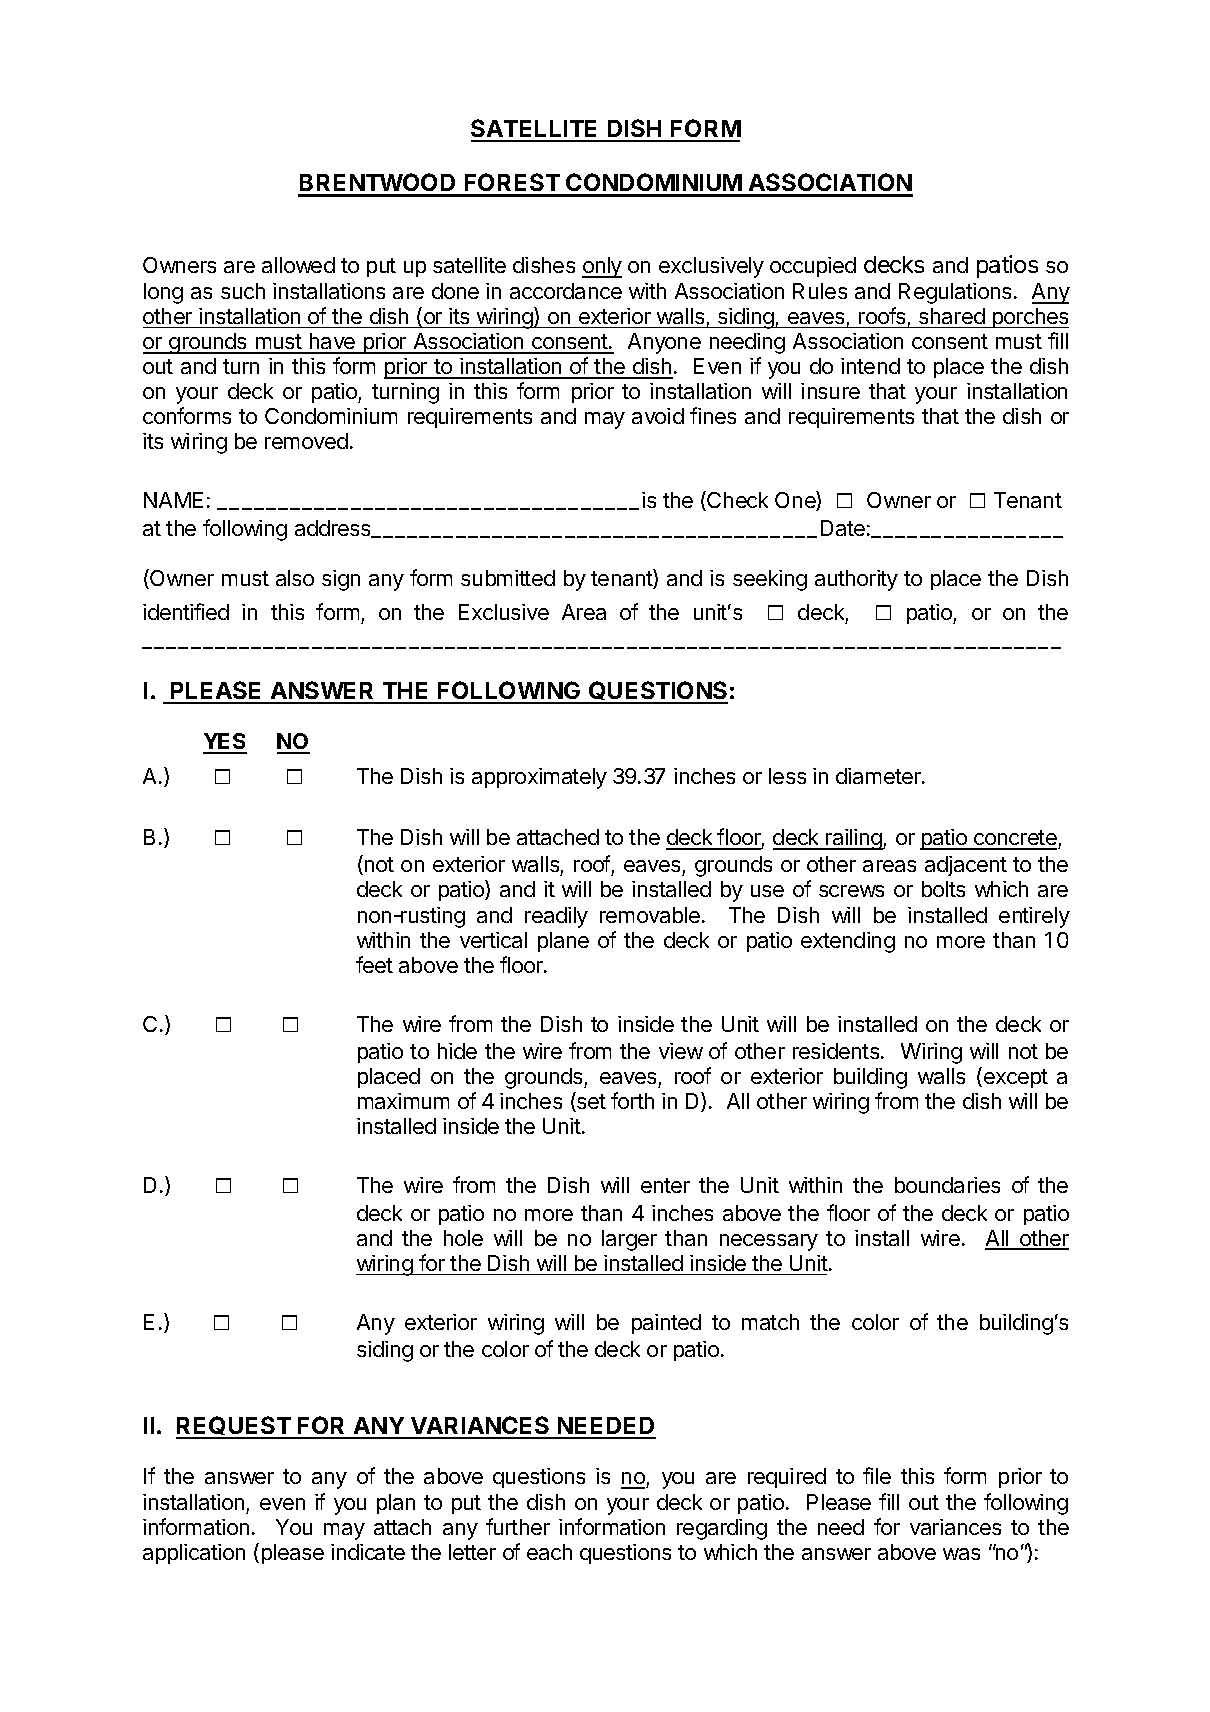 The image size is (1210, 1712). What do you see at coordinates (194, 1554) in the image?
I see `application` at bounding box center [194, 1554].
